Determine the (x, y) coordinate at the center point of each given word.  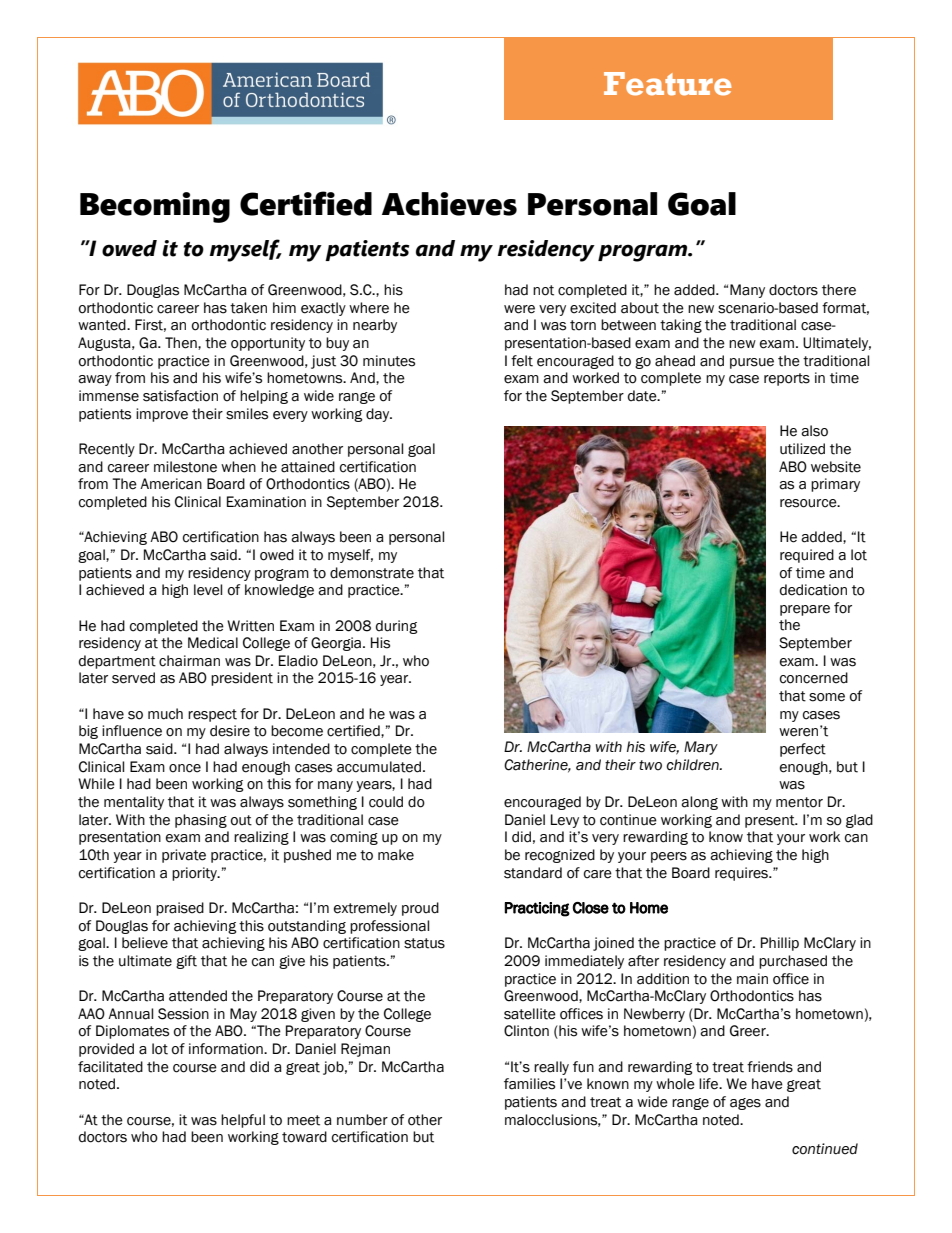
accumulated (379, 767)
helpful (243, 1121)
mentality (134, 803)
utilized (802, 449)
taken (248, 308)
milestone (185, 467)
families (529, 1084)
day (379, 415)
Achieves (449, 204)
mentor (799, 802)
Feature (668, 84)
